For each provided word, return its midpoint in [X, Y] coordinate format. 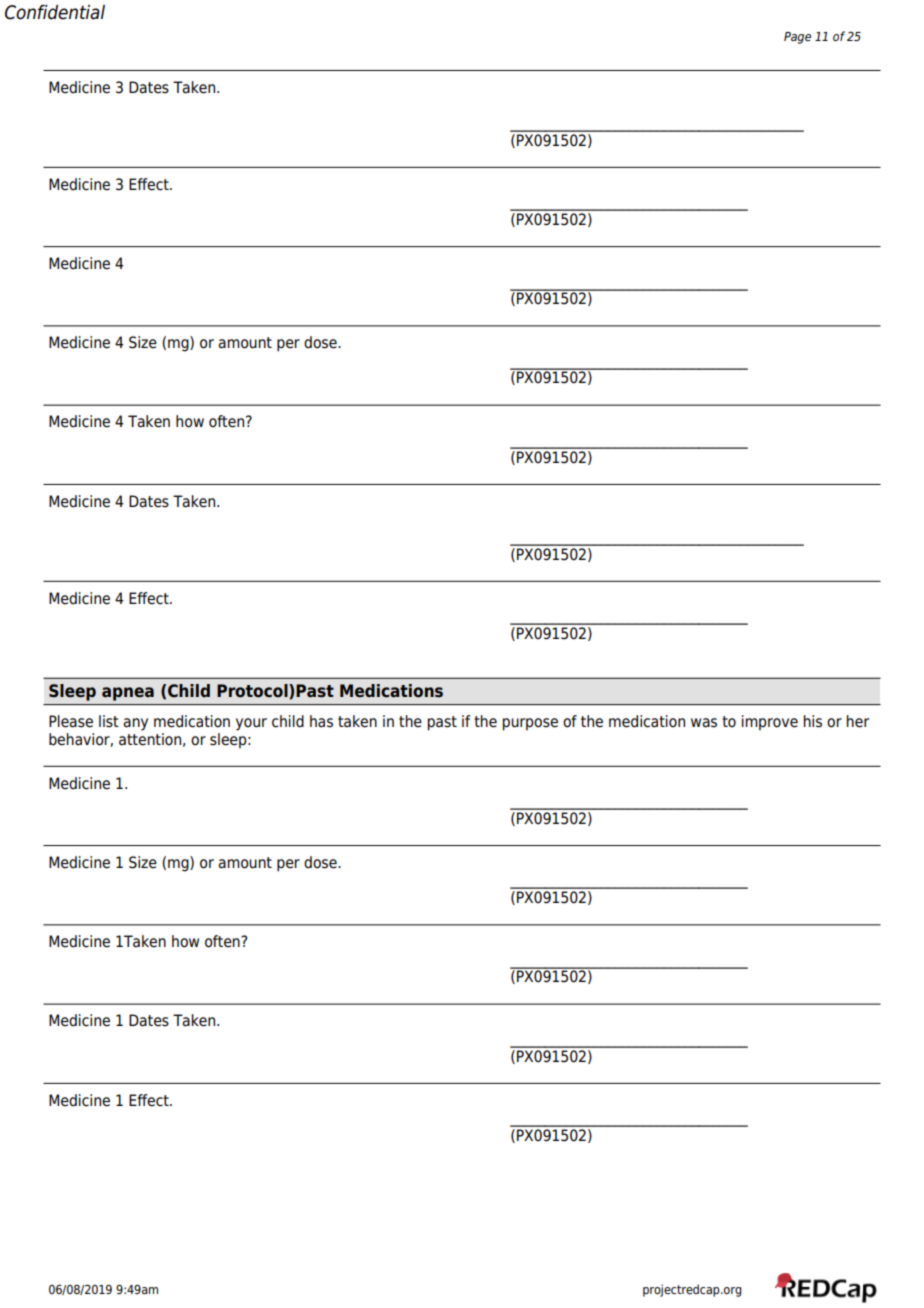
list [109, 721]
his [813, 721]
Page [797, 38]
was [704, 723]
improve [770, 723]
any [135, 724]
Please [71, 721]
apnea [128, 694]
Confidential [55, 12]
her [858, 721]
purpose [530, 724]
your [251, 724]
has [321, 721]
